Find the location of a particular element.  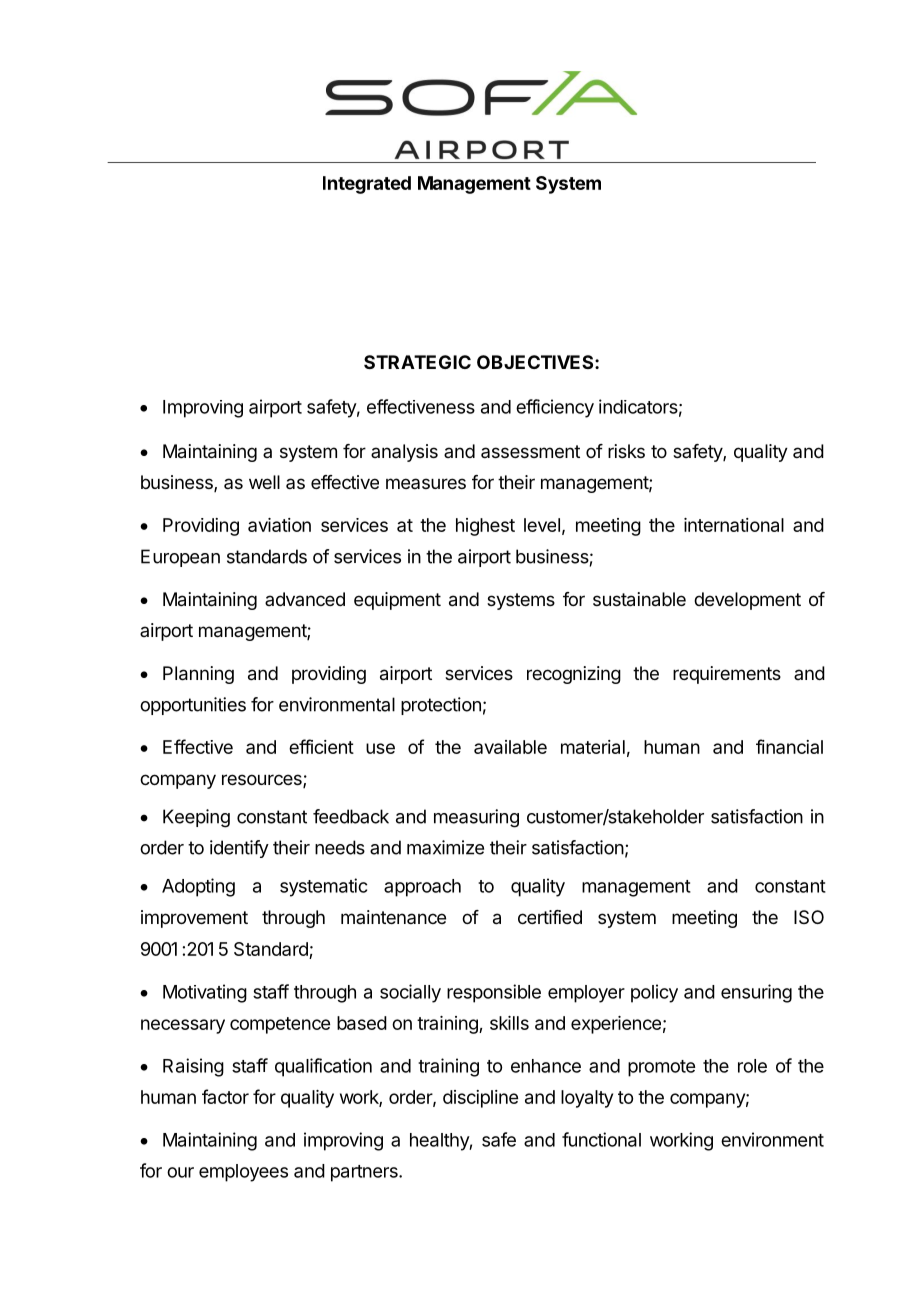

employees is located at coordinates (243, 1173).
